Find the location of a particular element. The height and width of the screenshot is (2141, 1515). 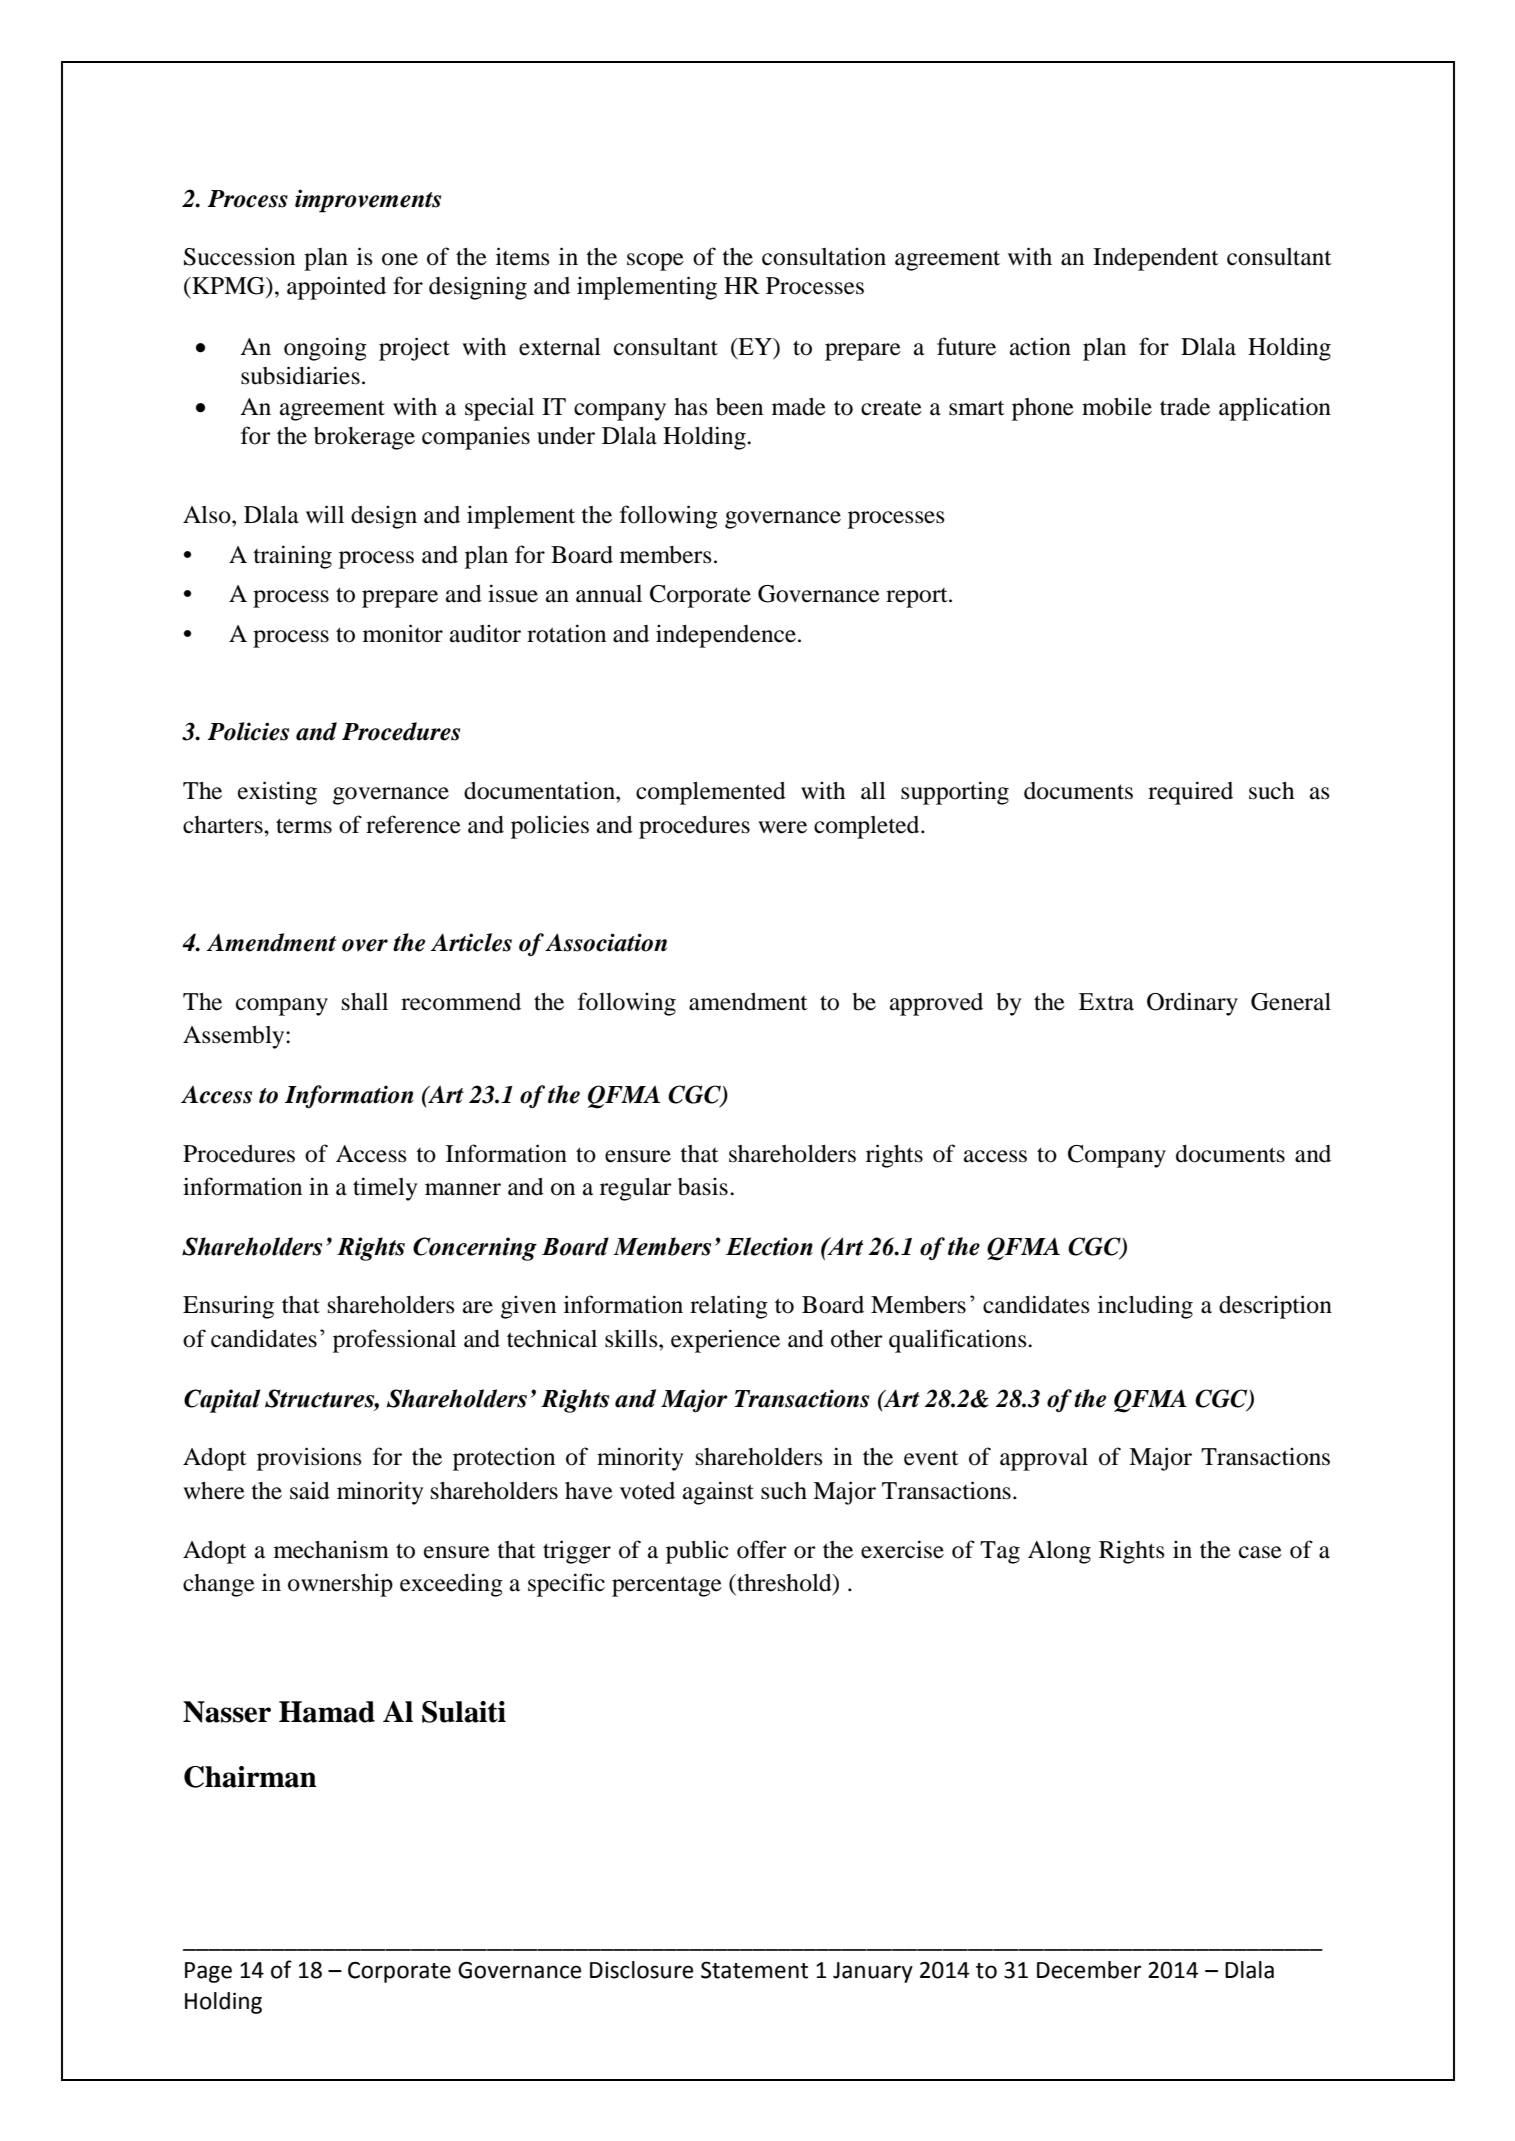

December is located at coordinates (1089, 1970).
